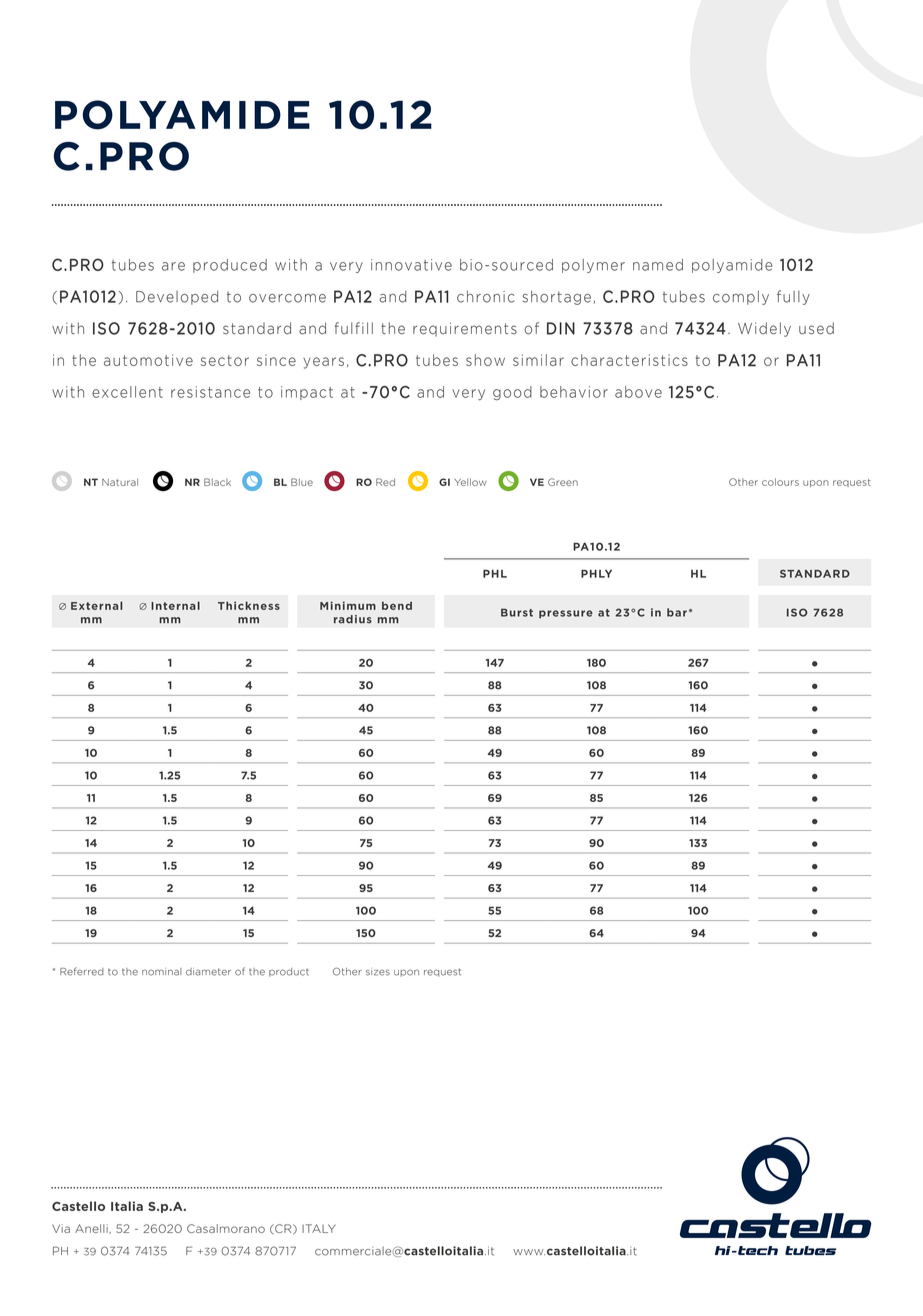 This image has width=923, height=1316. What do you see at coordinates (61, 1228) in the image?
I see `Via` at bounding box center [61, 1228].
